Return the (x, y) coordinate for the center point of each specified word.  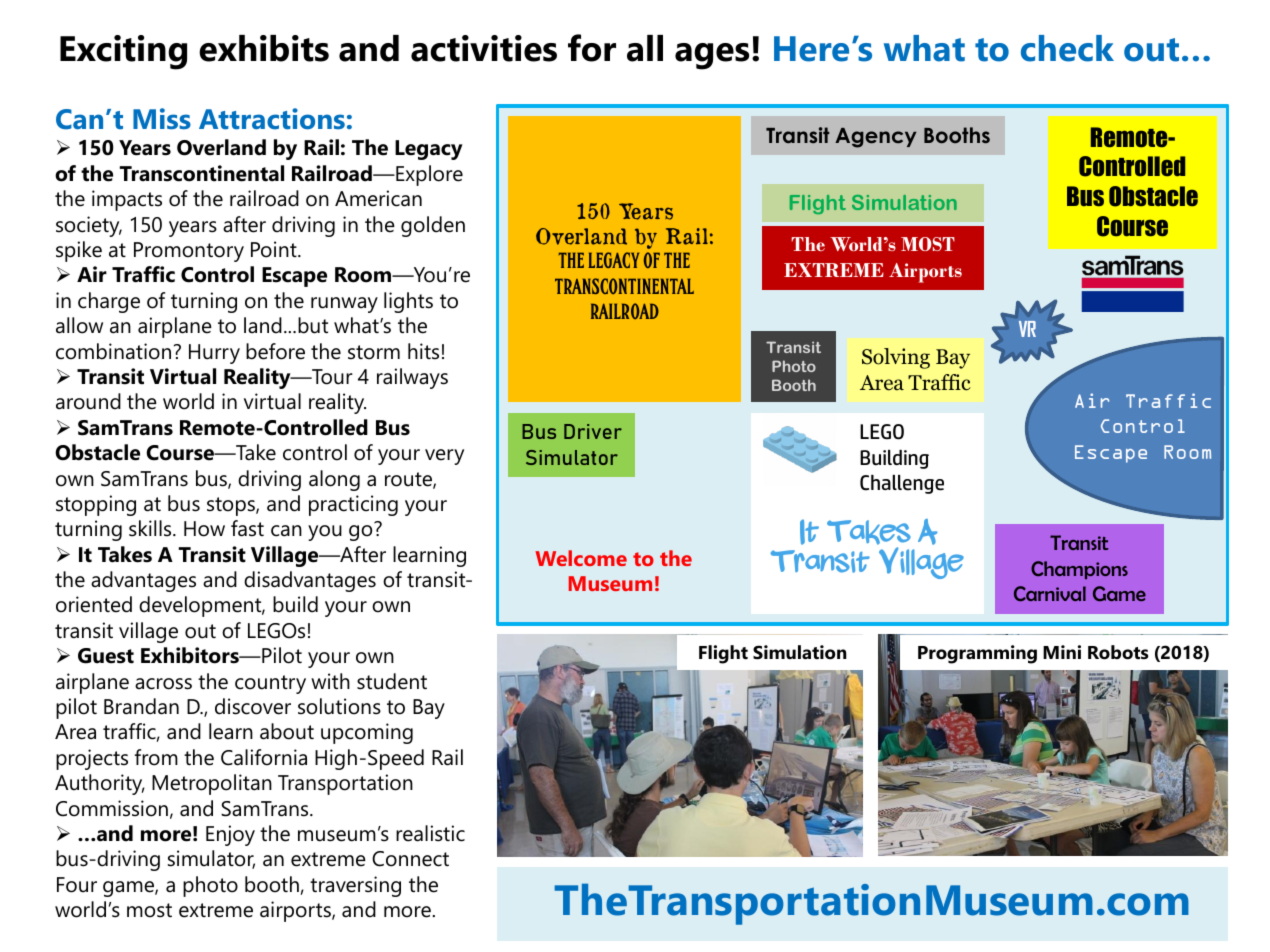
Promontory (189, 252)
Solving (896, 358)
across (163, 684)
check (1067, 48)
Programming (977, 654)
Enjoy (230, 835)
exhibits (264, 48)
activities (484, 48)
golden (433, 226)
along (334, 480)
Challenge (902, 484)
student (392, 681)
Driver (593, 431)
